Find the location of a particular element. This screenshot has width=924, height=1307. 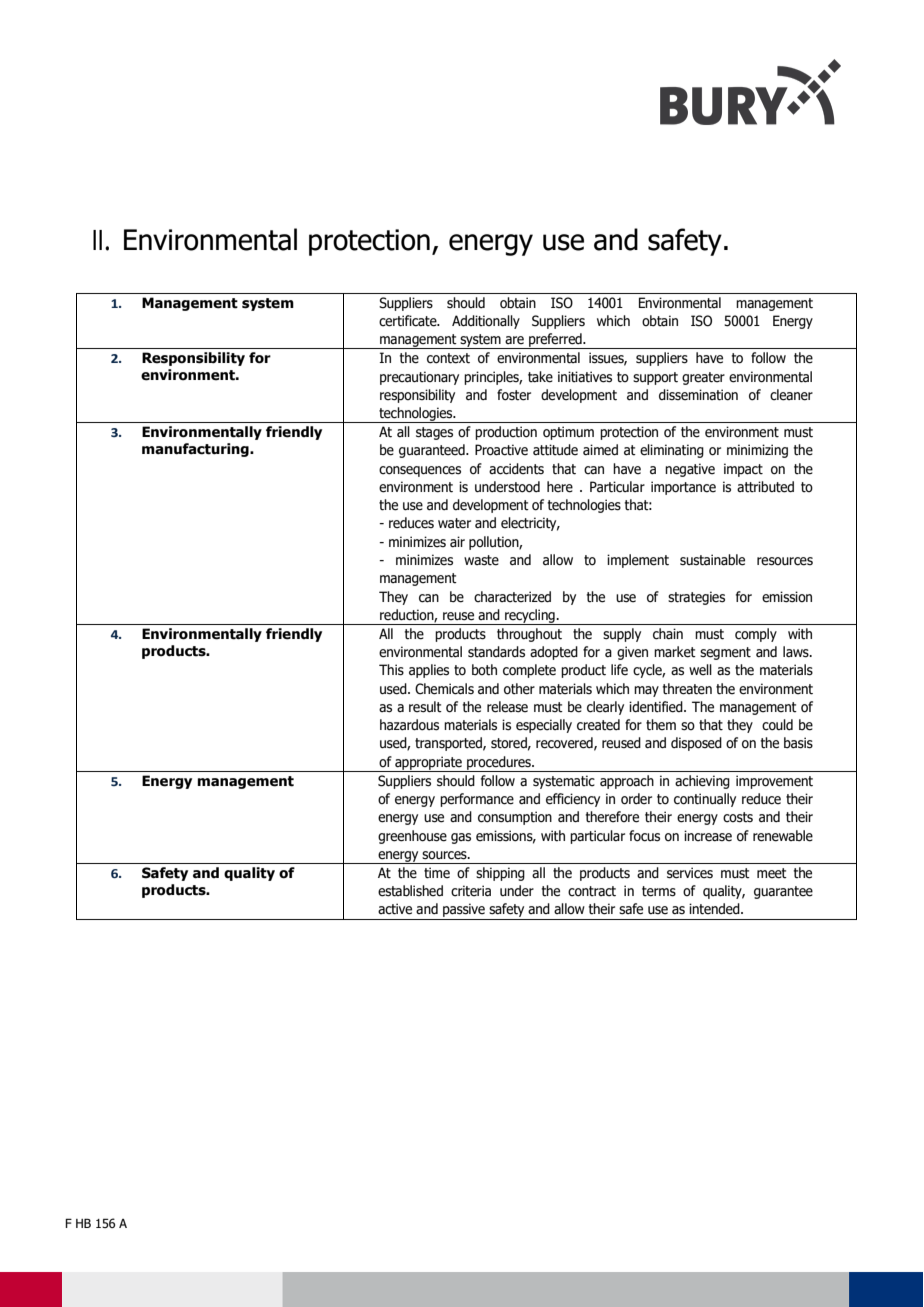

could is located at coordinates (777, 725).
